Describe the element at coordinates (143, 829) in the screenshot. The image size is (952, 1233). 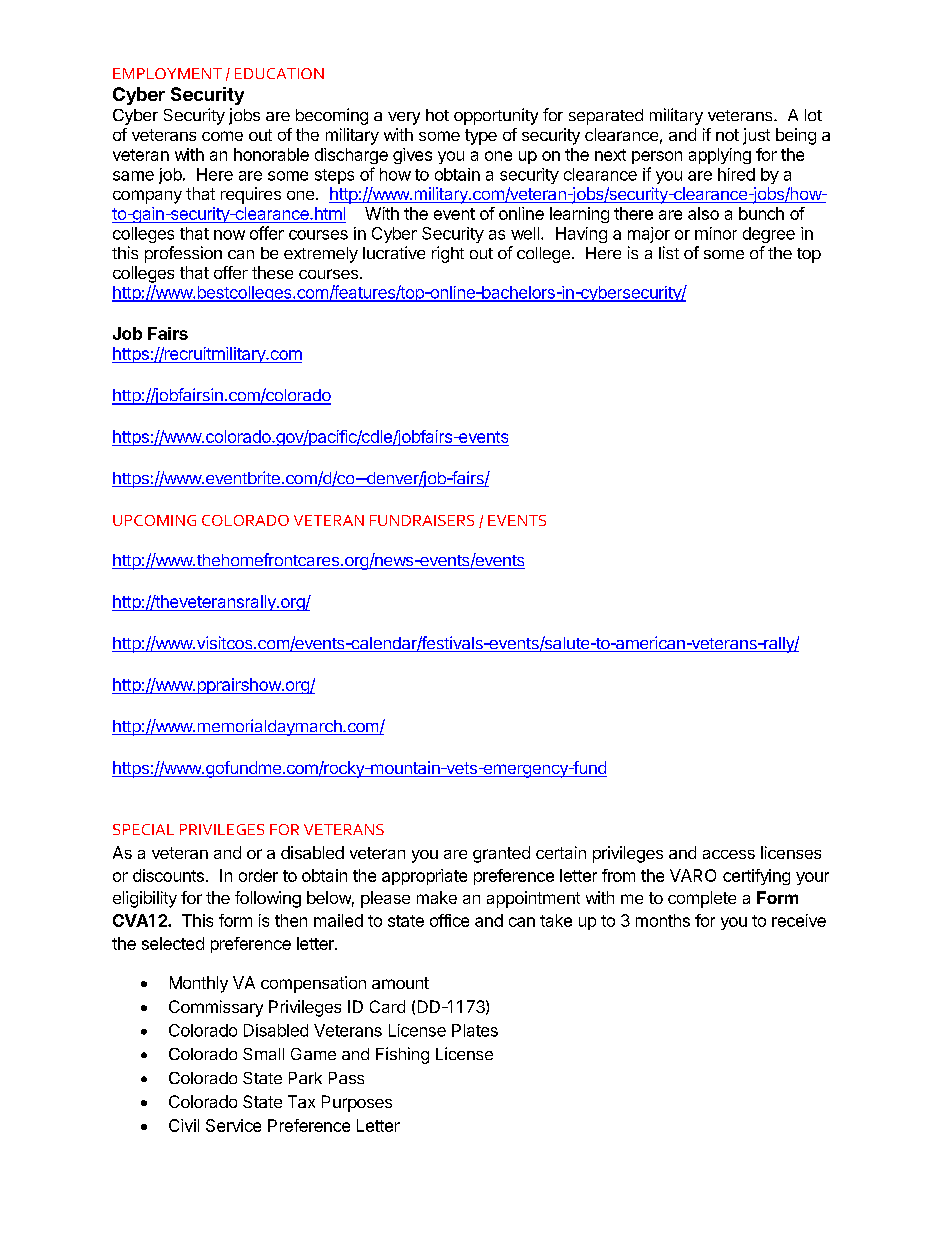
I see `SPECIAL` at that location.
